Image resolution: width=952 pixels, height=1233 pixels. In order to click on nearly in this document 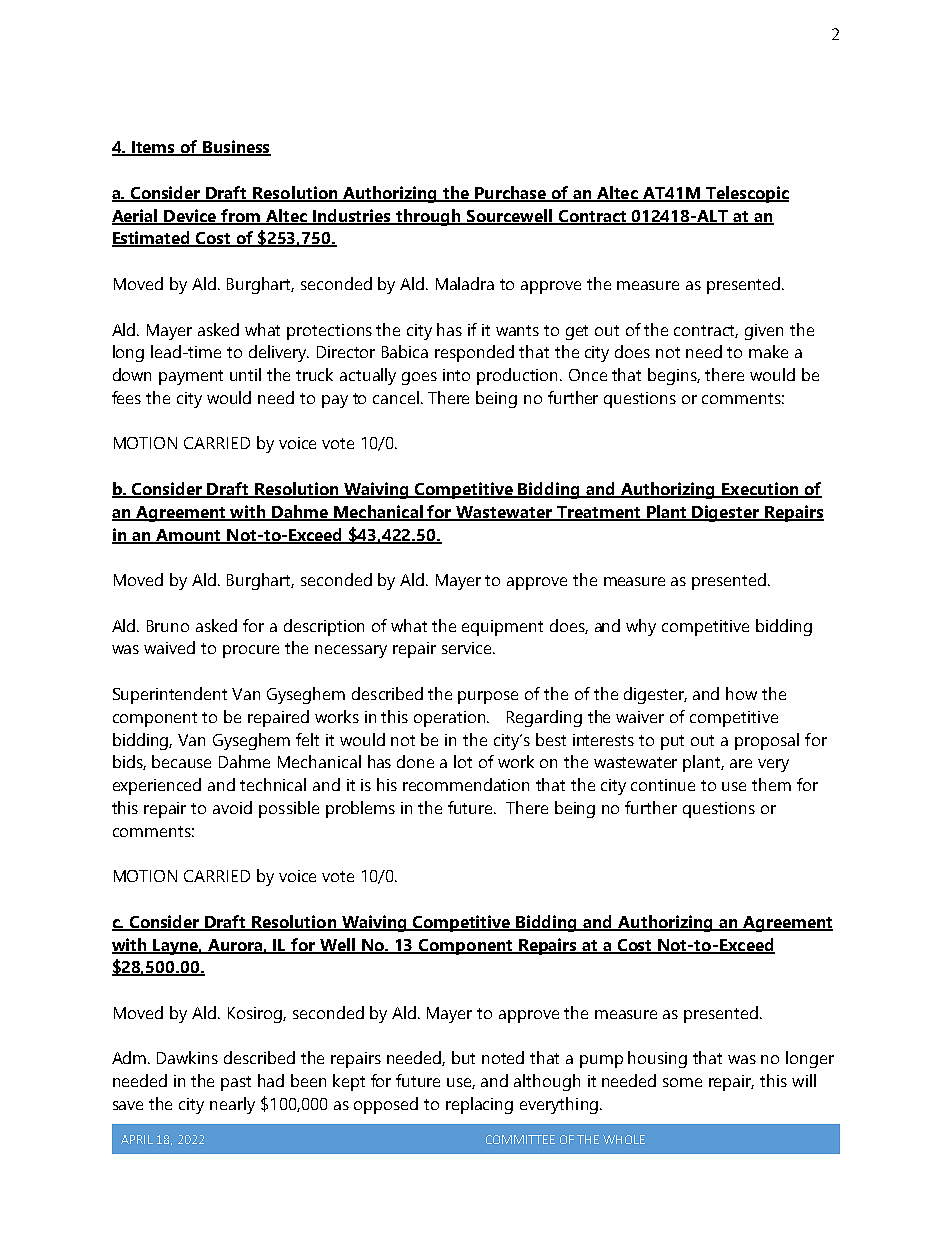, I will do `click(232, 1105)`.
